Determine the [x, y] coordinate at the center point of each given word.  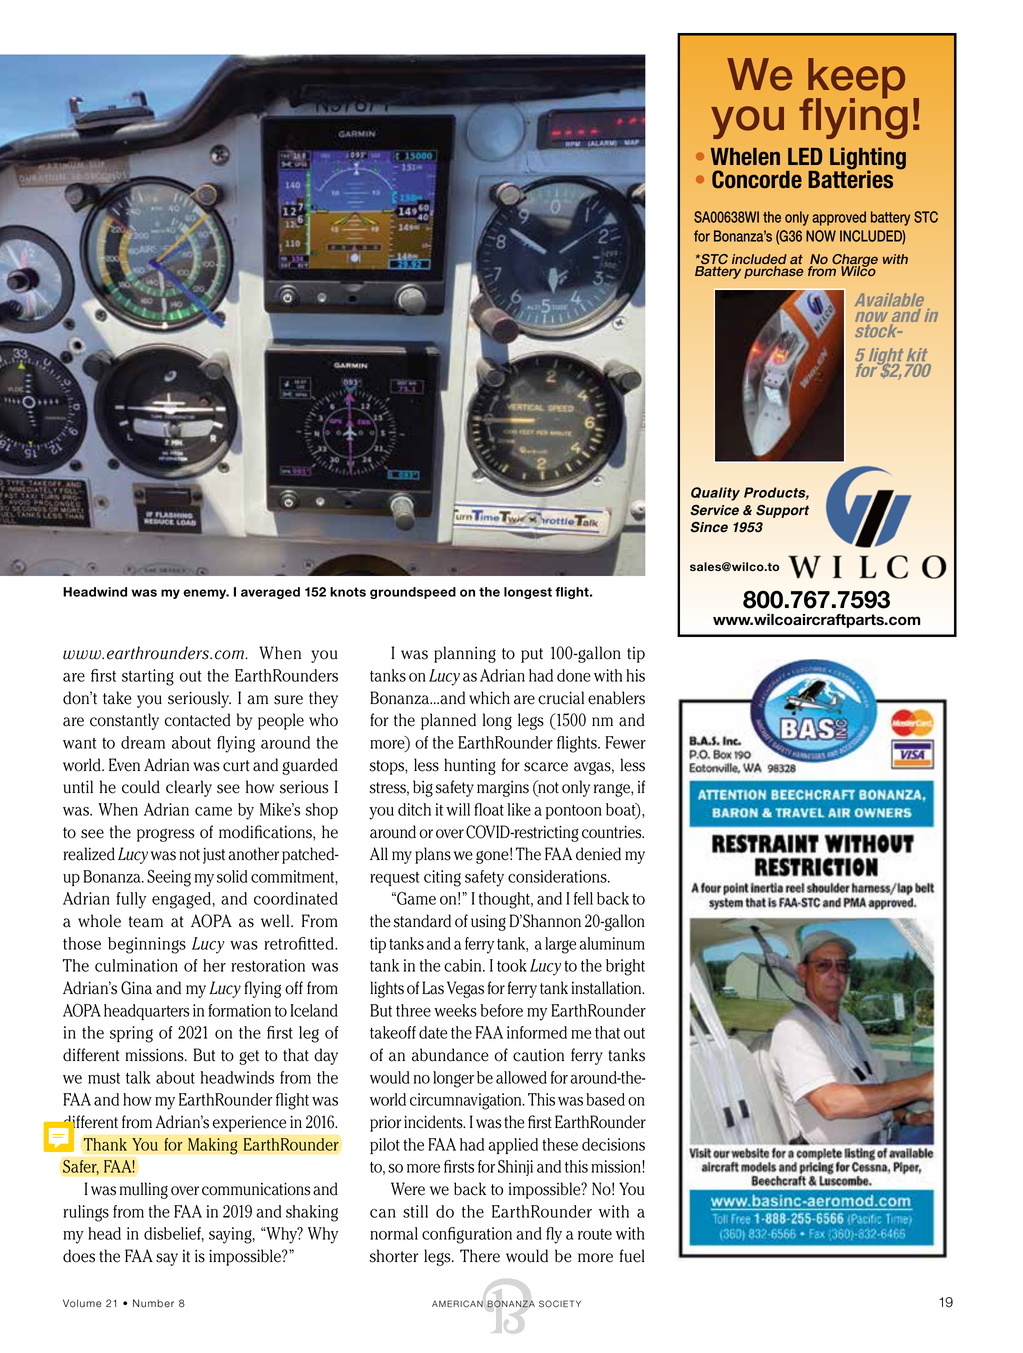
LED [805, 156]
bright [625, 967]
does [79, 1256]
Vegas [465, 989]
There [480, 1256]
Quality [715, 494]
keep [855, 79]
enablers [616, 698]
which [489, 698]
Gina [136, 988]
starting [148, 677]
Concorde [757, 179]
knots [348, 592]
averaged [270, 593]
